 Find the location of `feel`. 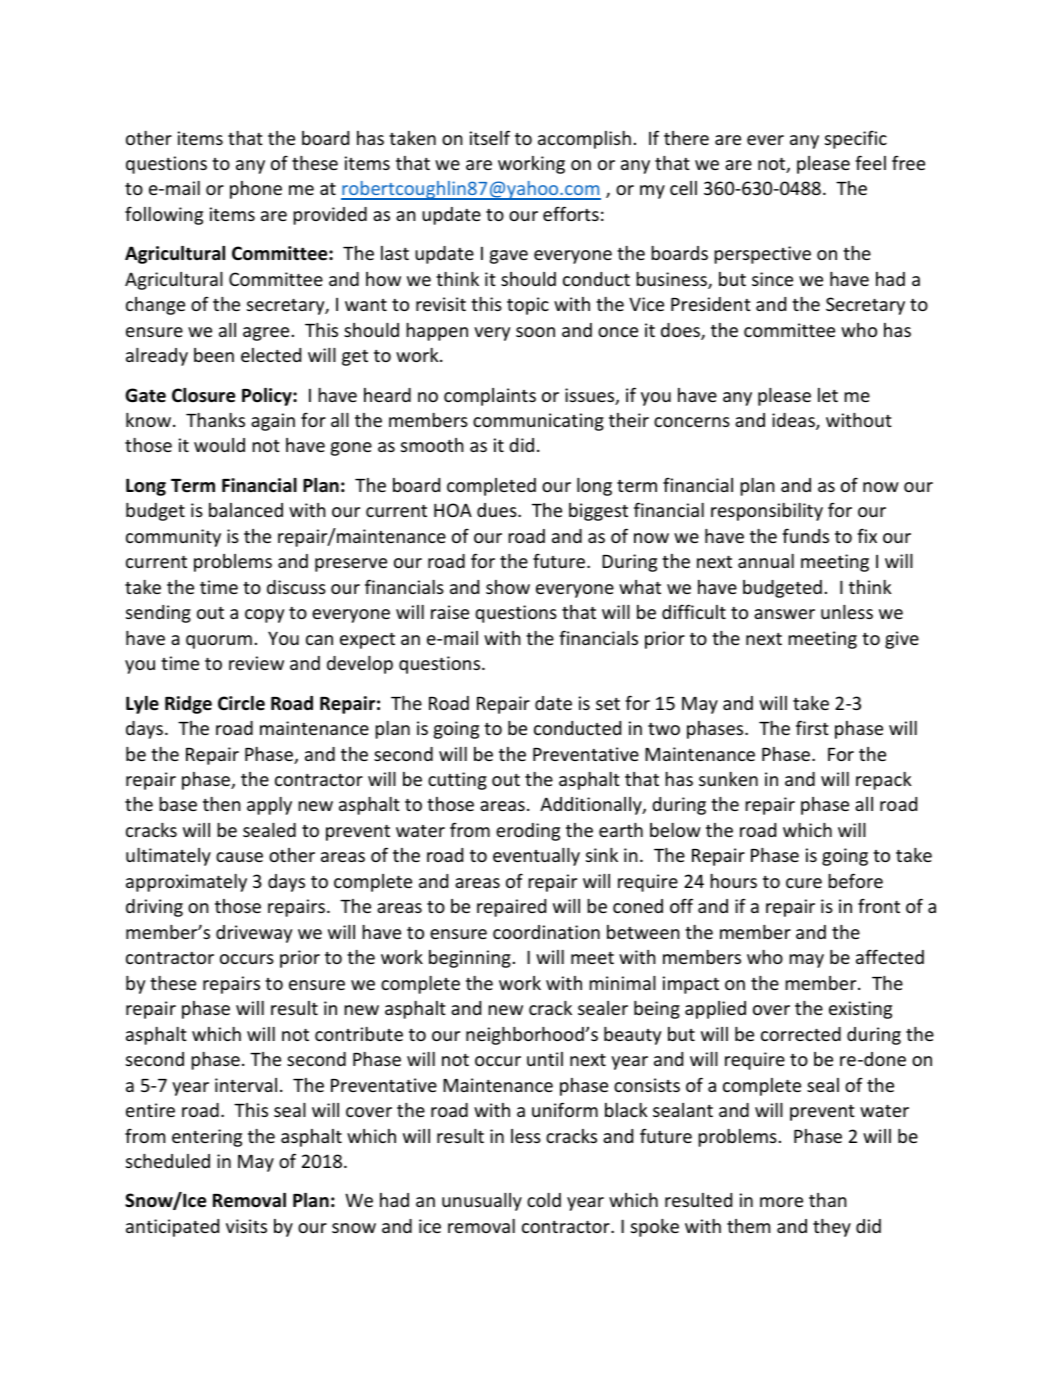

feel is located at coordinates (870, 162).
